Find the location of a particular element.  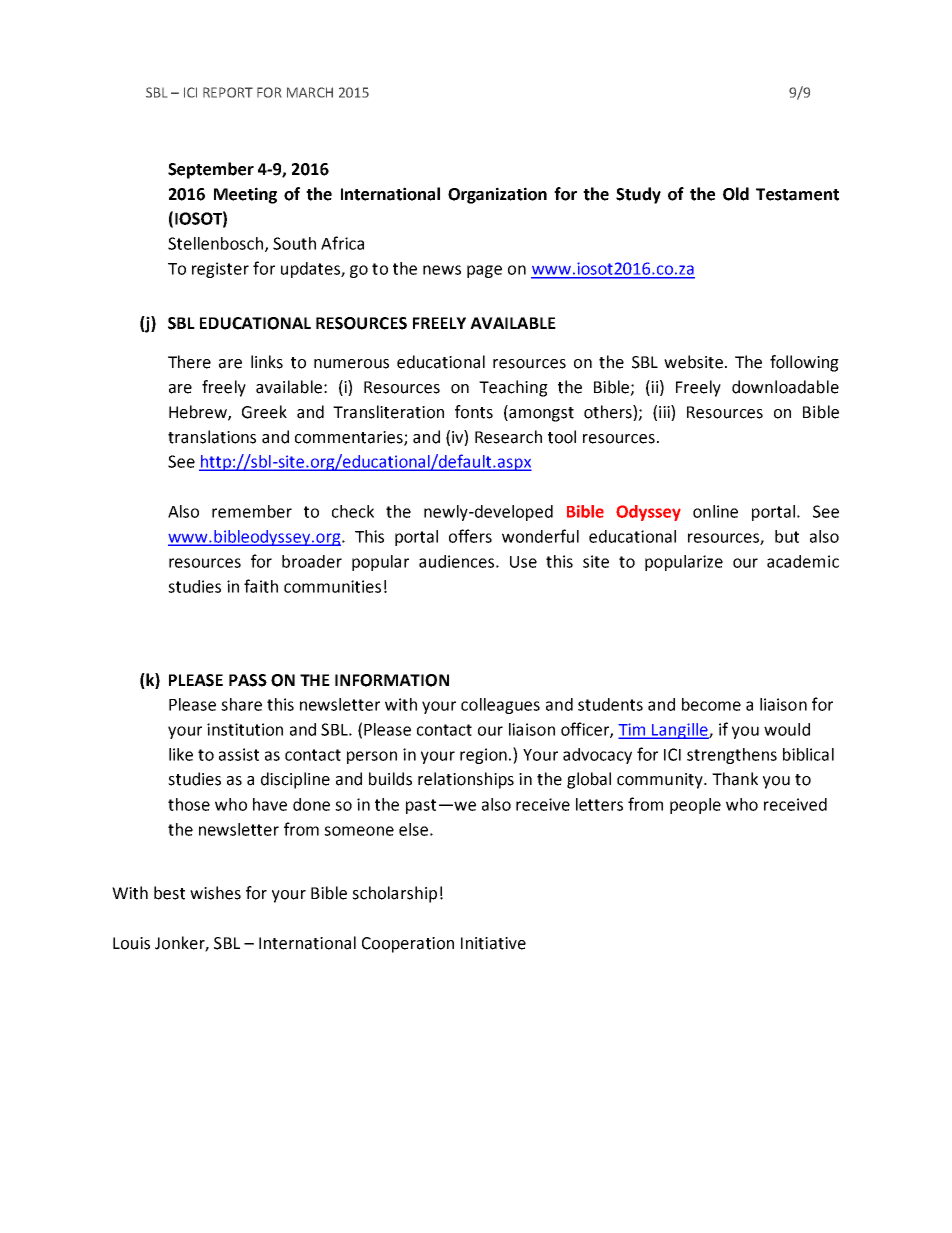

wishes is located at coordinates (215, 893).
